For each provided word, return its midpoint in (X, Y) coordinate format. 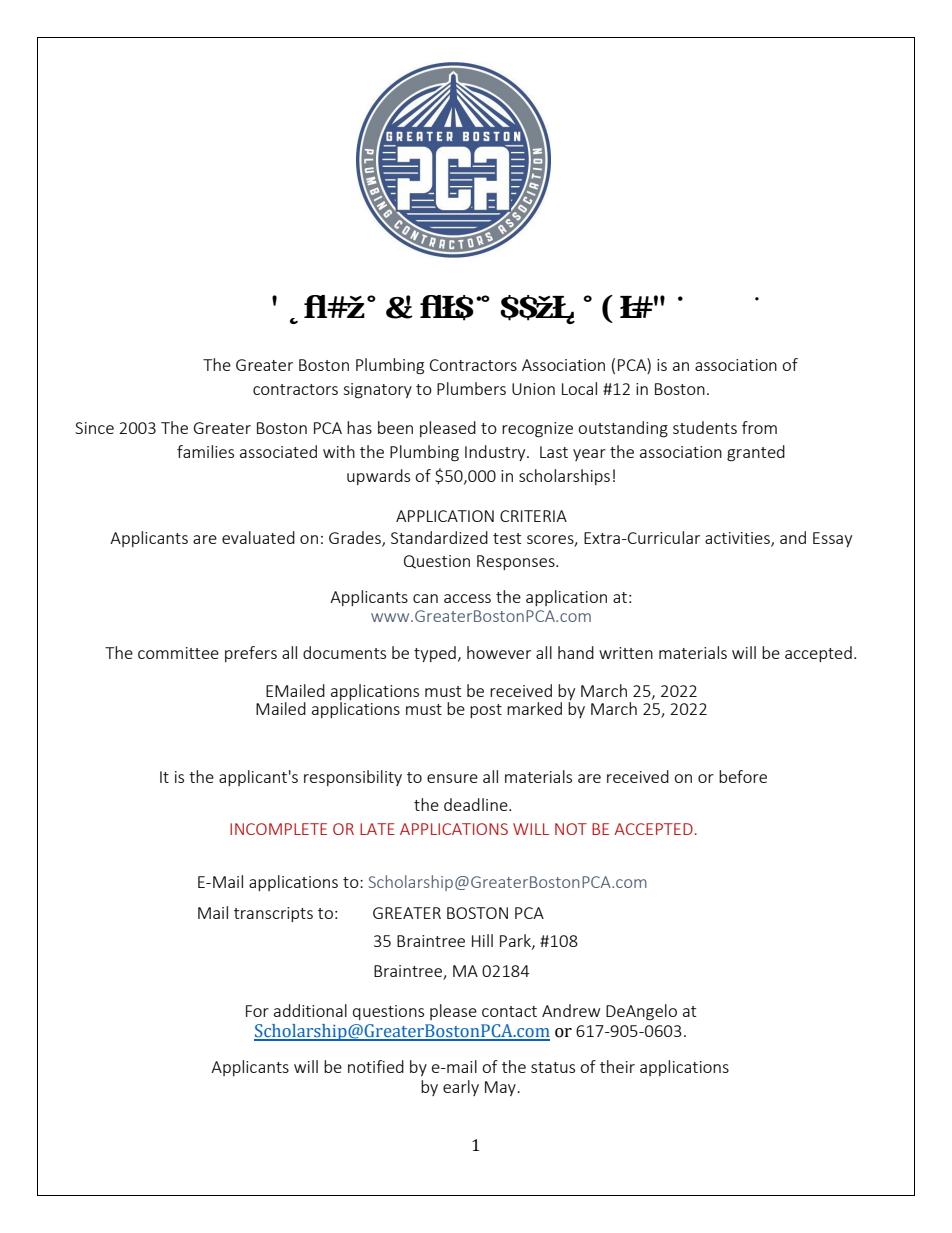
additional (310, 1010)
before (743, 776)
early (461, 1088)
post (486, 711)
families (205, 451)
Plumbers (471, 388)
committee (178, 653)
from (759, 427)
